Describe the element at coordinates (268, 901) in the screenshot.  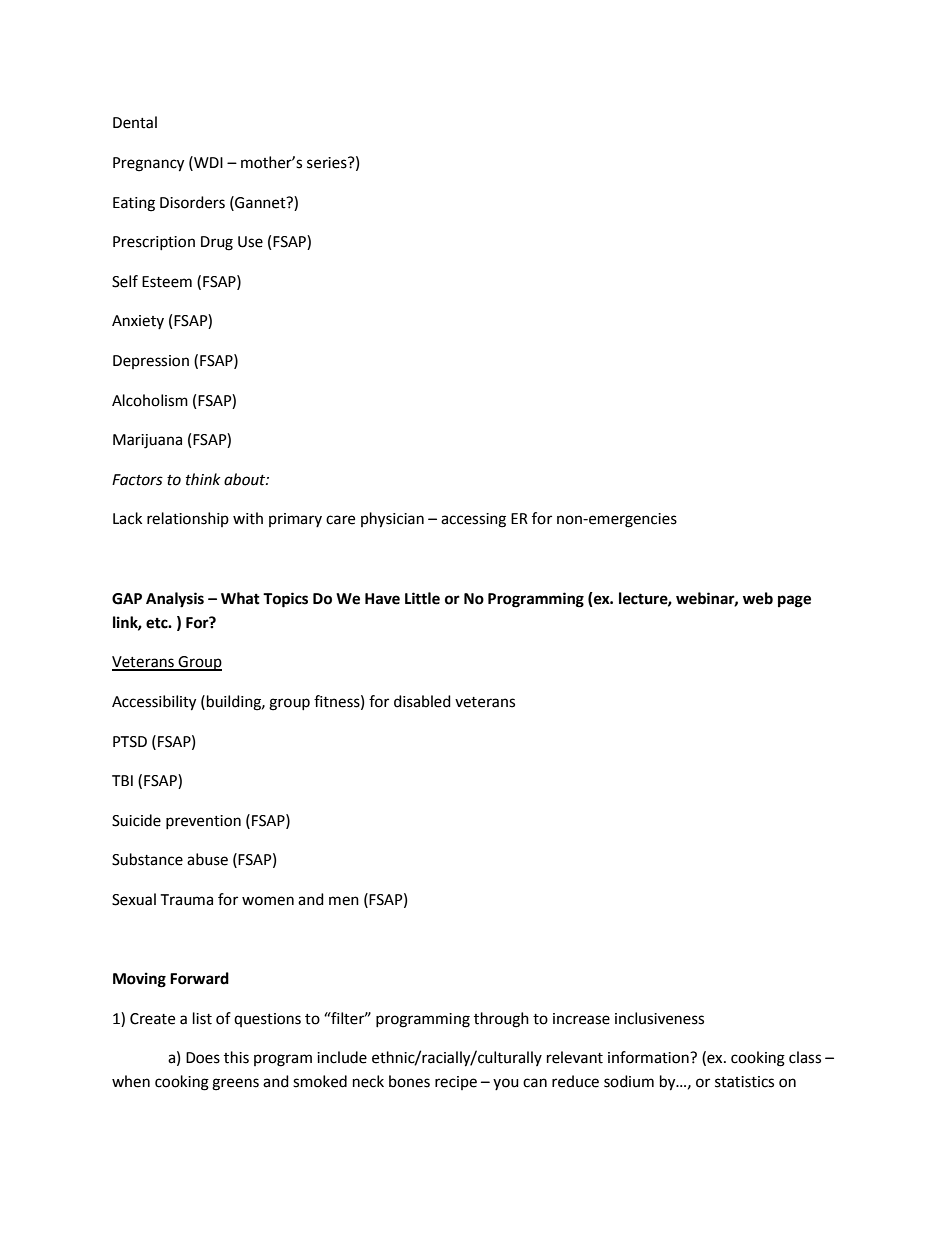
I see `women` at that location.
